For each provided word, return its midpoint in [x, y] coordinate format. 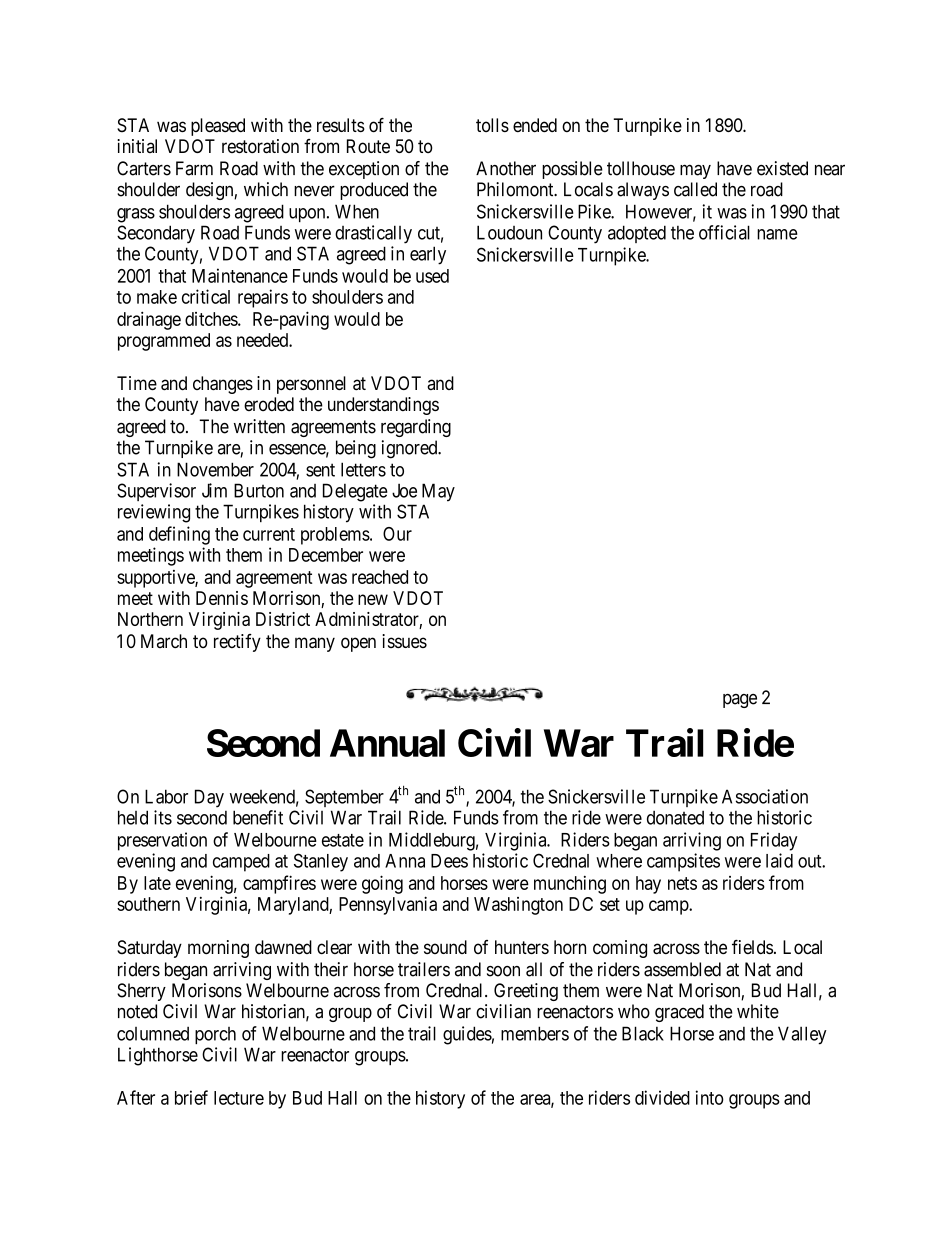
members [535, 1033]
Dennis [222, 598]
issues [404, 641]
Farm [194, 168]
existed [782, 168]
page [740, 701]
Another [506, 168]
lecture [239, 1098]
